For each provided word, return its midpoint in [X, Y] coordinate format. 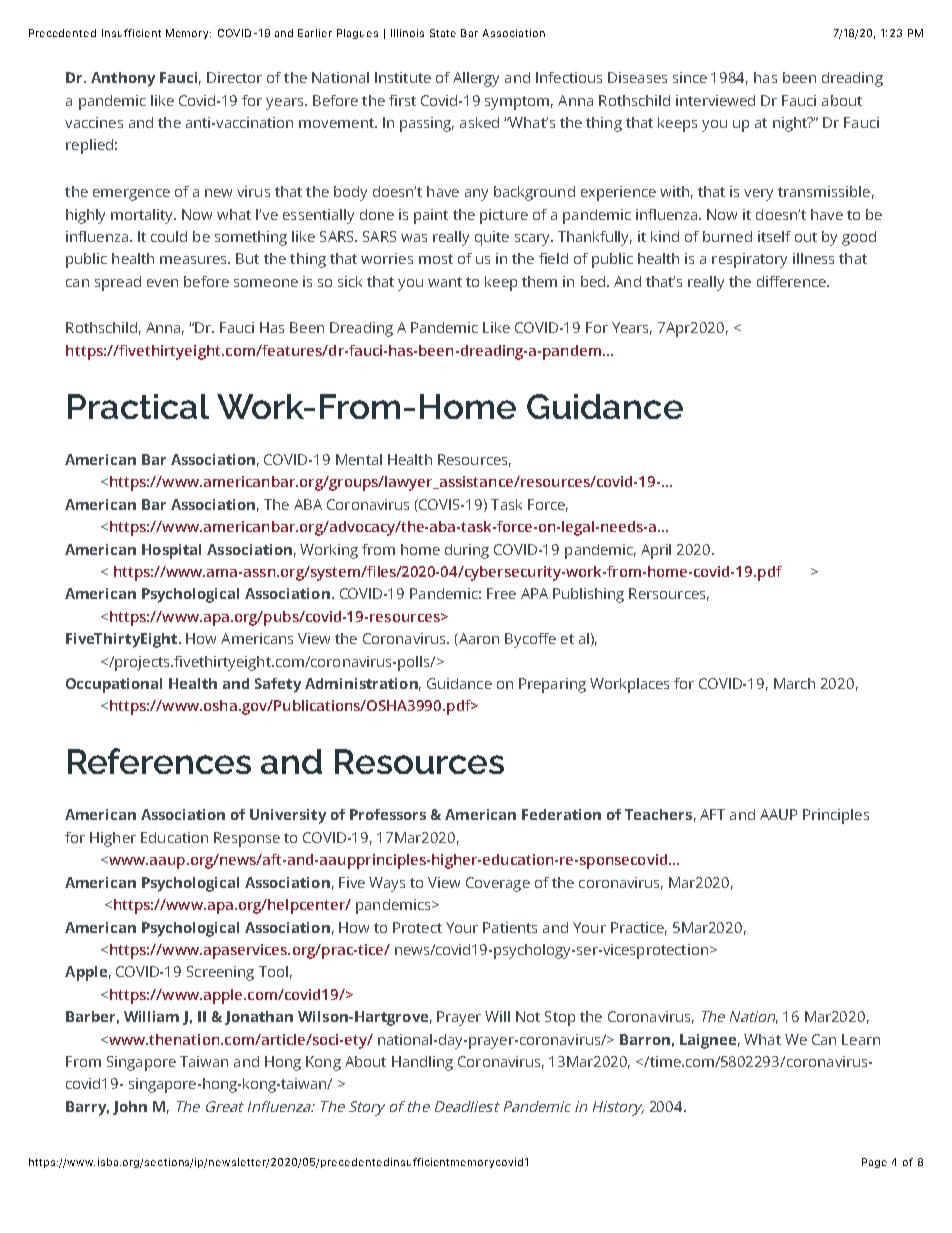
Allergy [476, 79]
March [794, 683]
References [159, 761]
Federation [561, 814]
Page [874, 1163]
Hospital [171, 551]
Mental [359, 459]
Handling [422, 1063]
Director [234, 77]
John [130, 1108]
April [656, 551]
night [791, 124]
